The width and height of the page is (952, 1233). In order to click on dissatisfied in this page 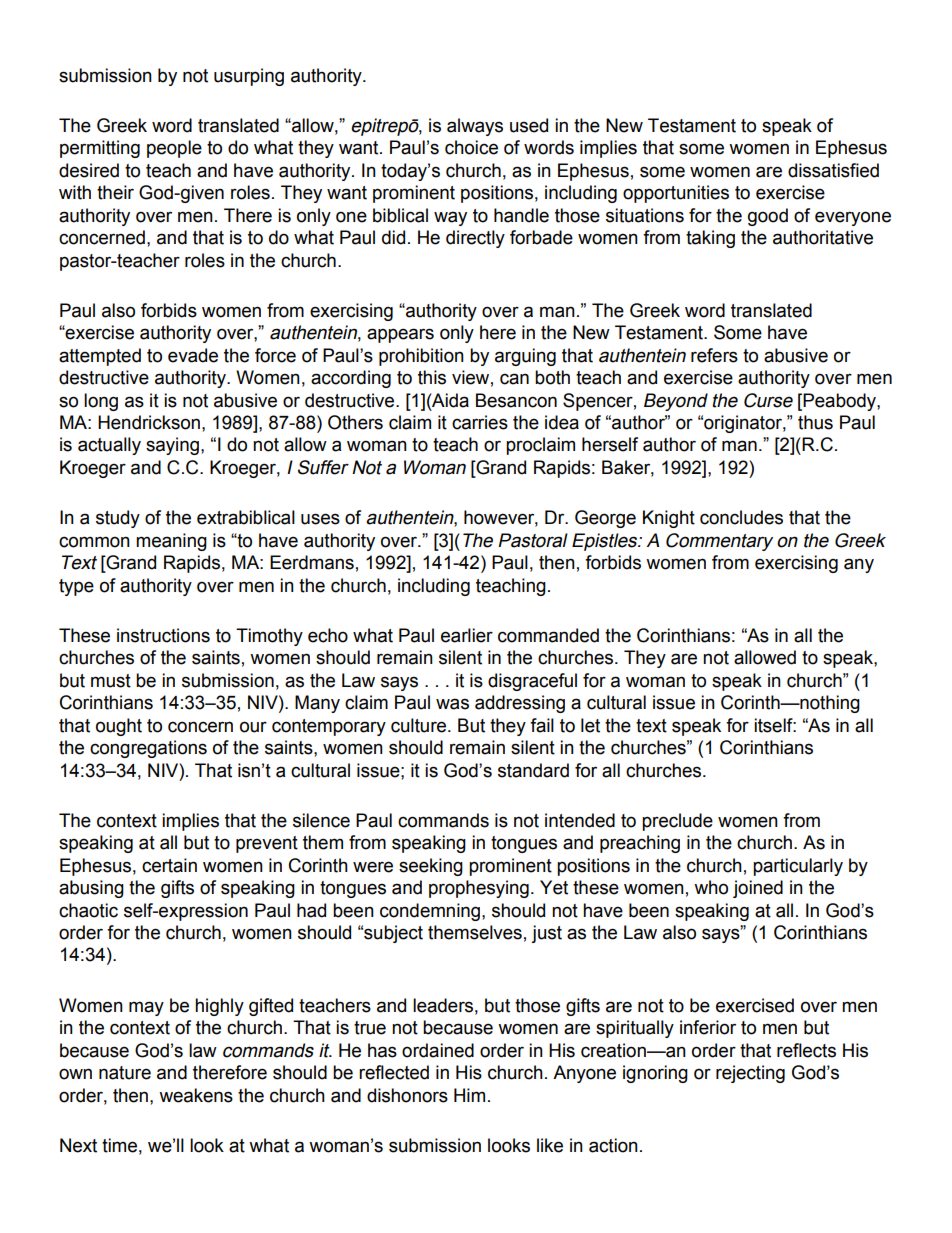, I will do `click(833, 170)`.
